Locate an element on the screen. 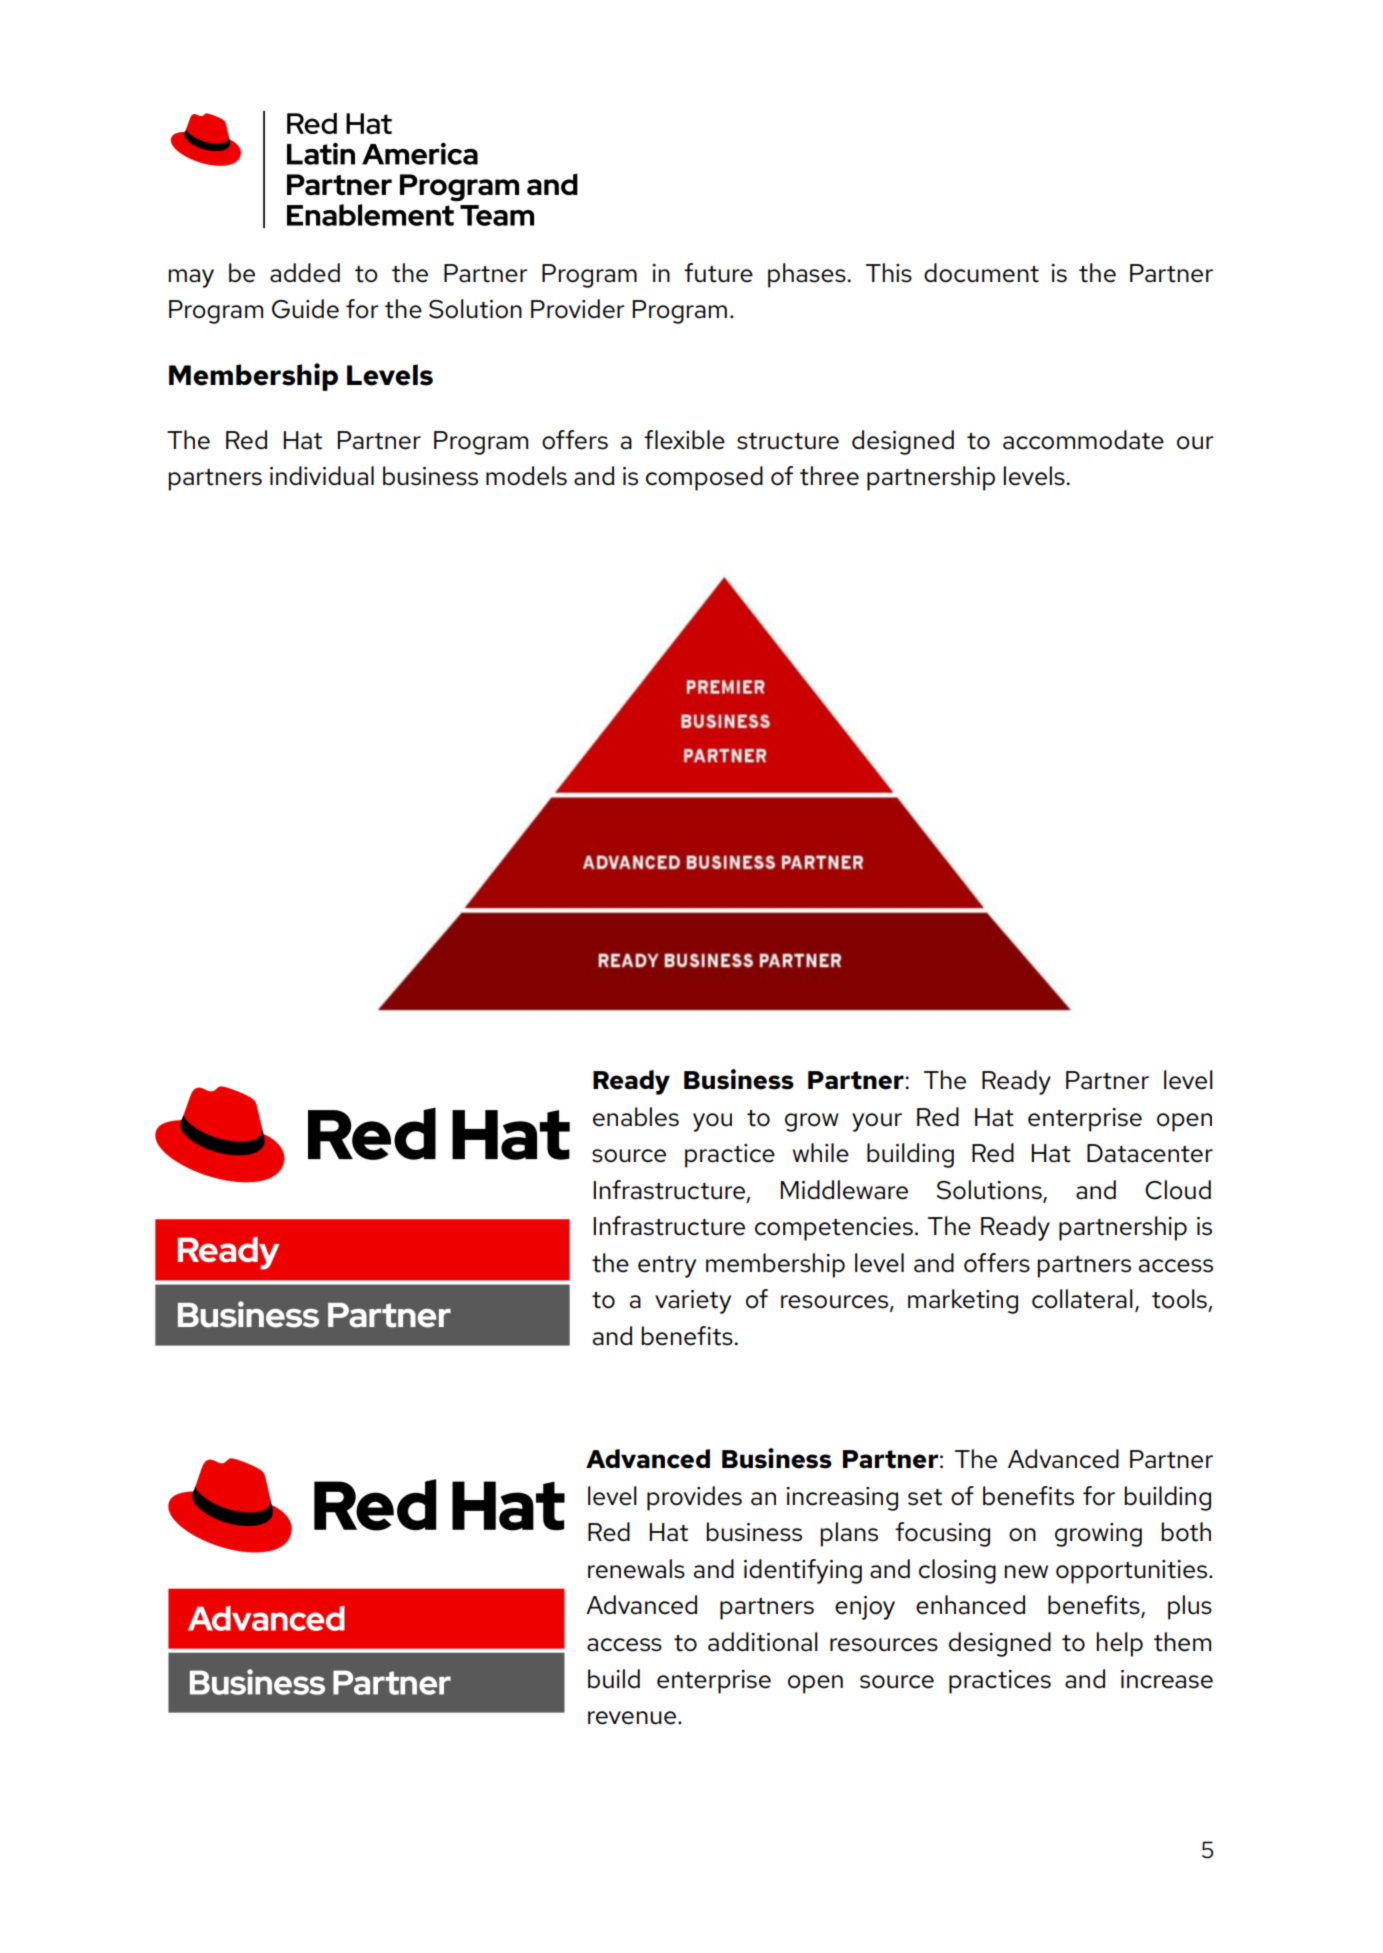  additional is located at coordinates (763, 1642).
